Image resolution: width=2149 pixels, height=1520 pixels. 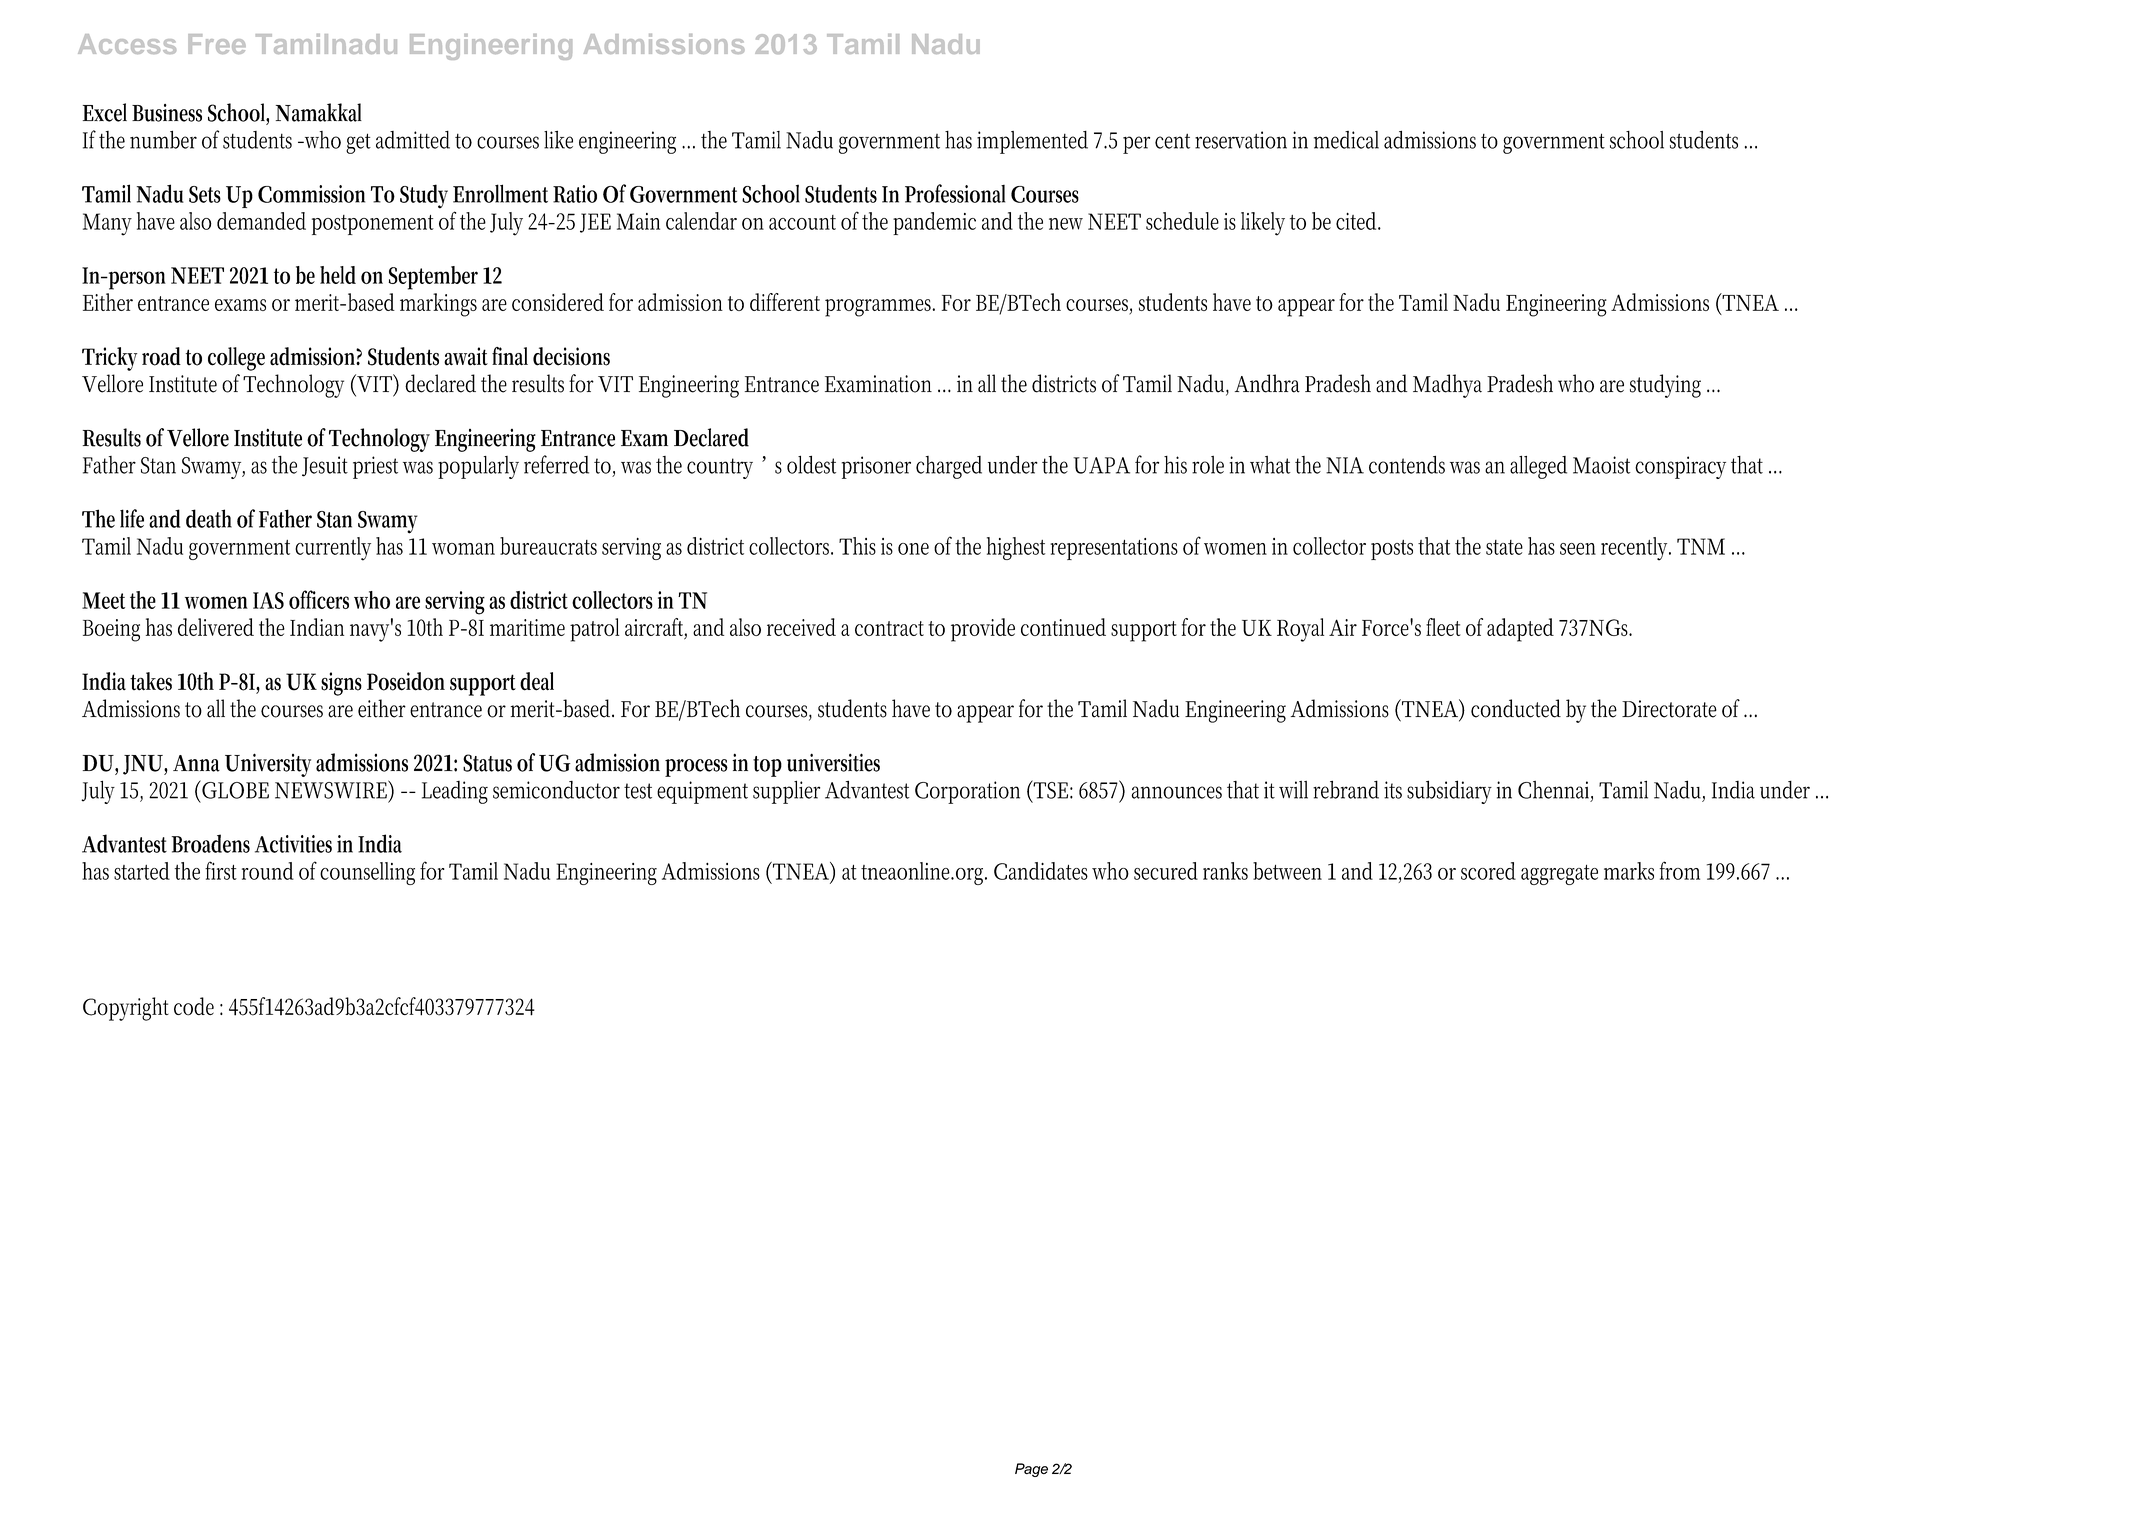 I want to click on aggregate, so click(x=1559, y=875).
